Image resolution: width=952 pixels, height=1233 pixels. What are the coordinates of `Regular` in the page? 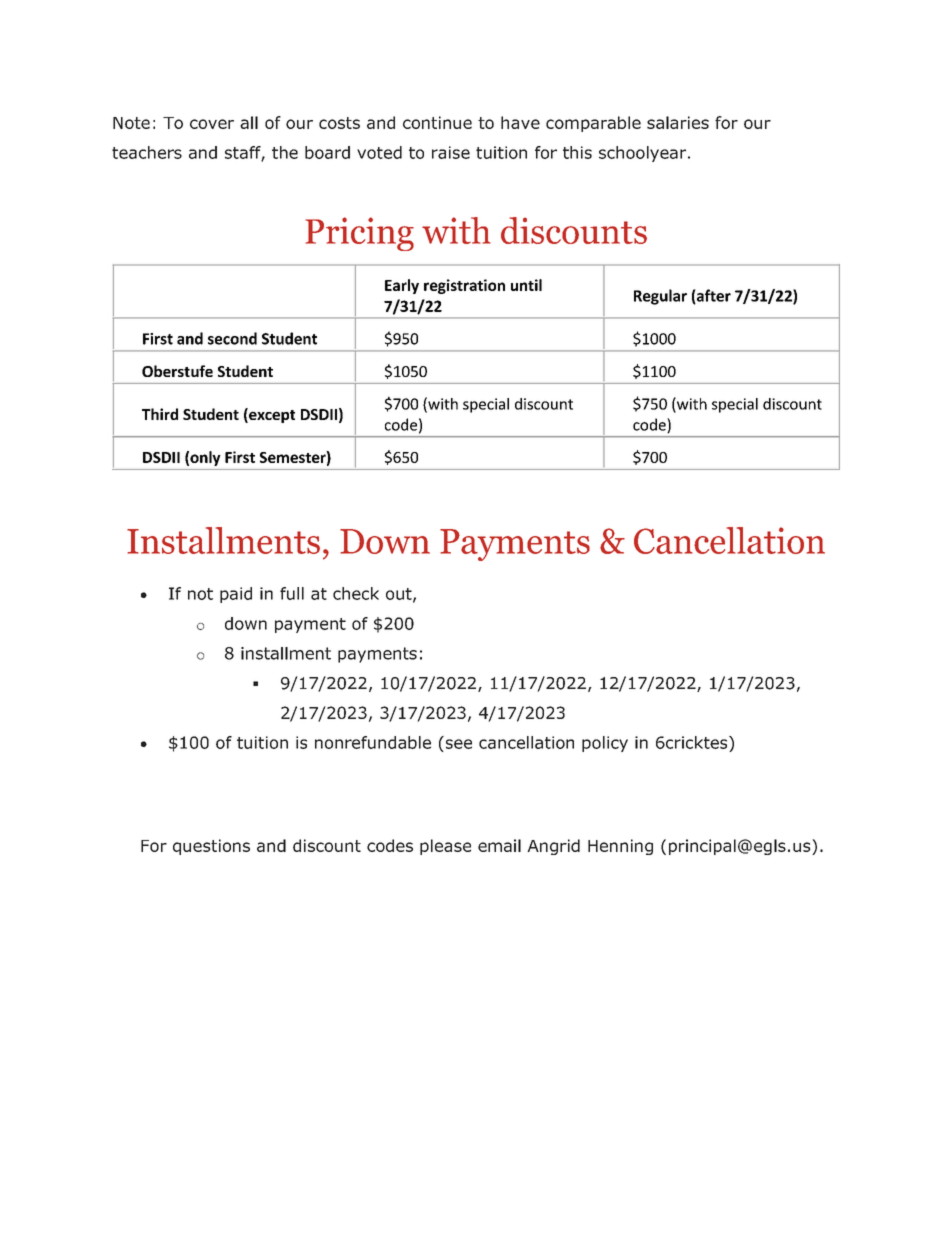 It's located at (660, 297).
